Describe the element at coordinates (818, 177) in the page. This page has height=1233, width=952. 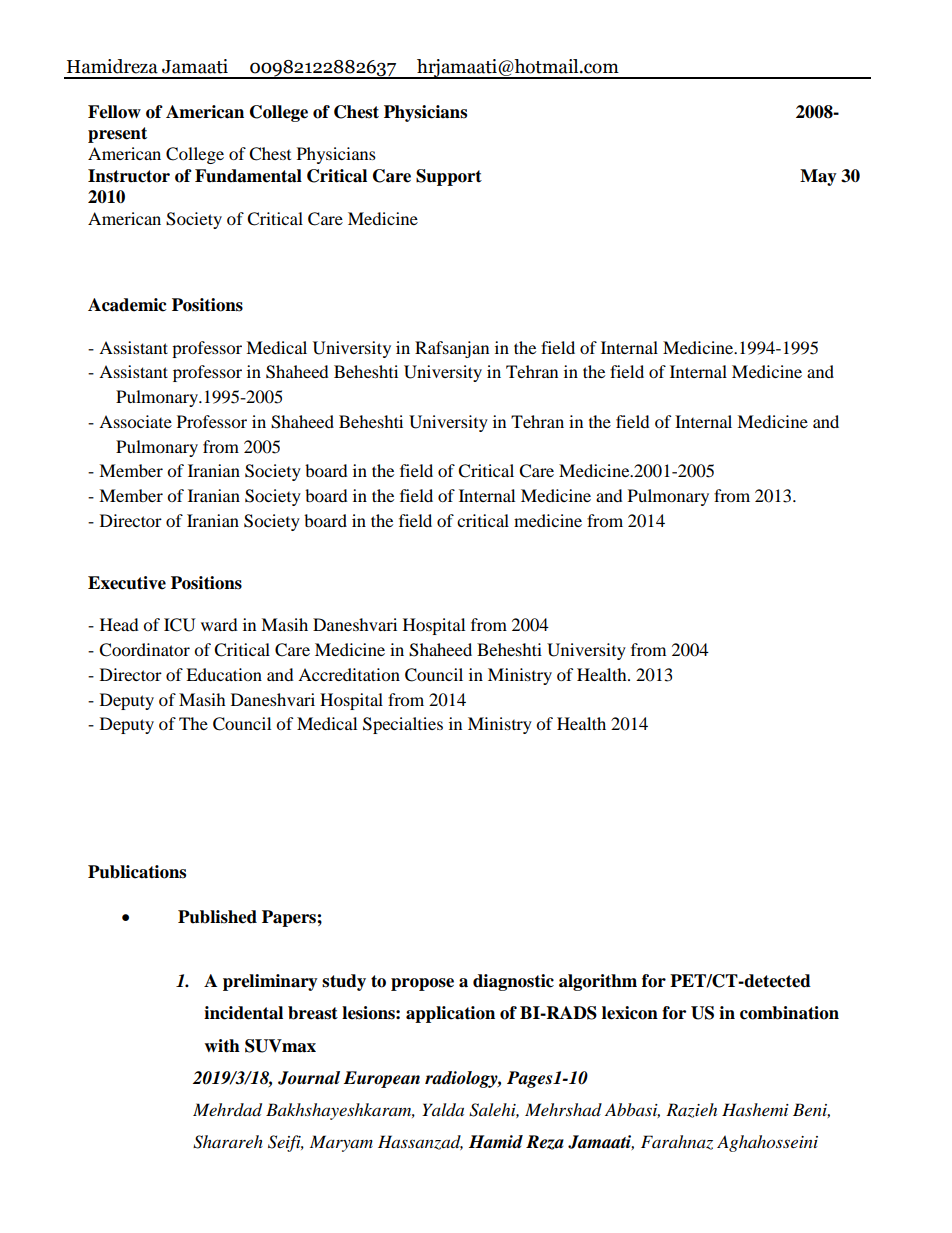
I see `May` at that location.
